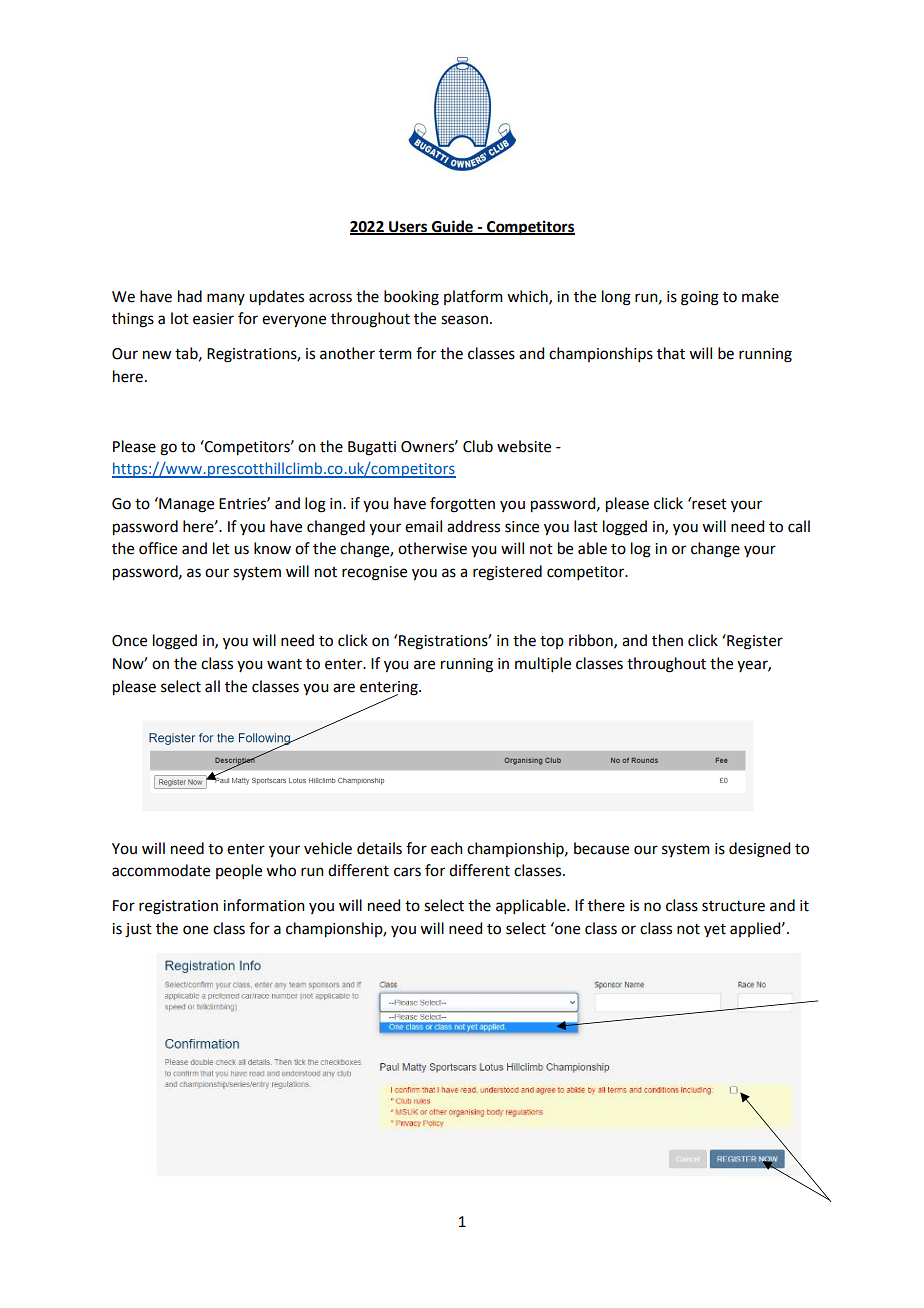 Image resolution: width=924 pixels, height=1308 pixels. I want to click on otherwise, so click(432, 548).
